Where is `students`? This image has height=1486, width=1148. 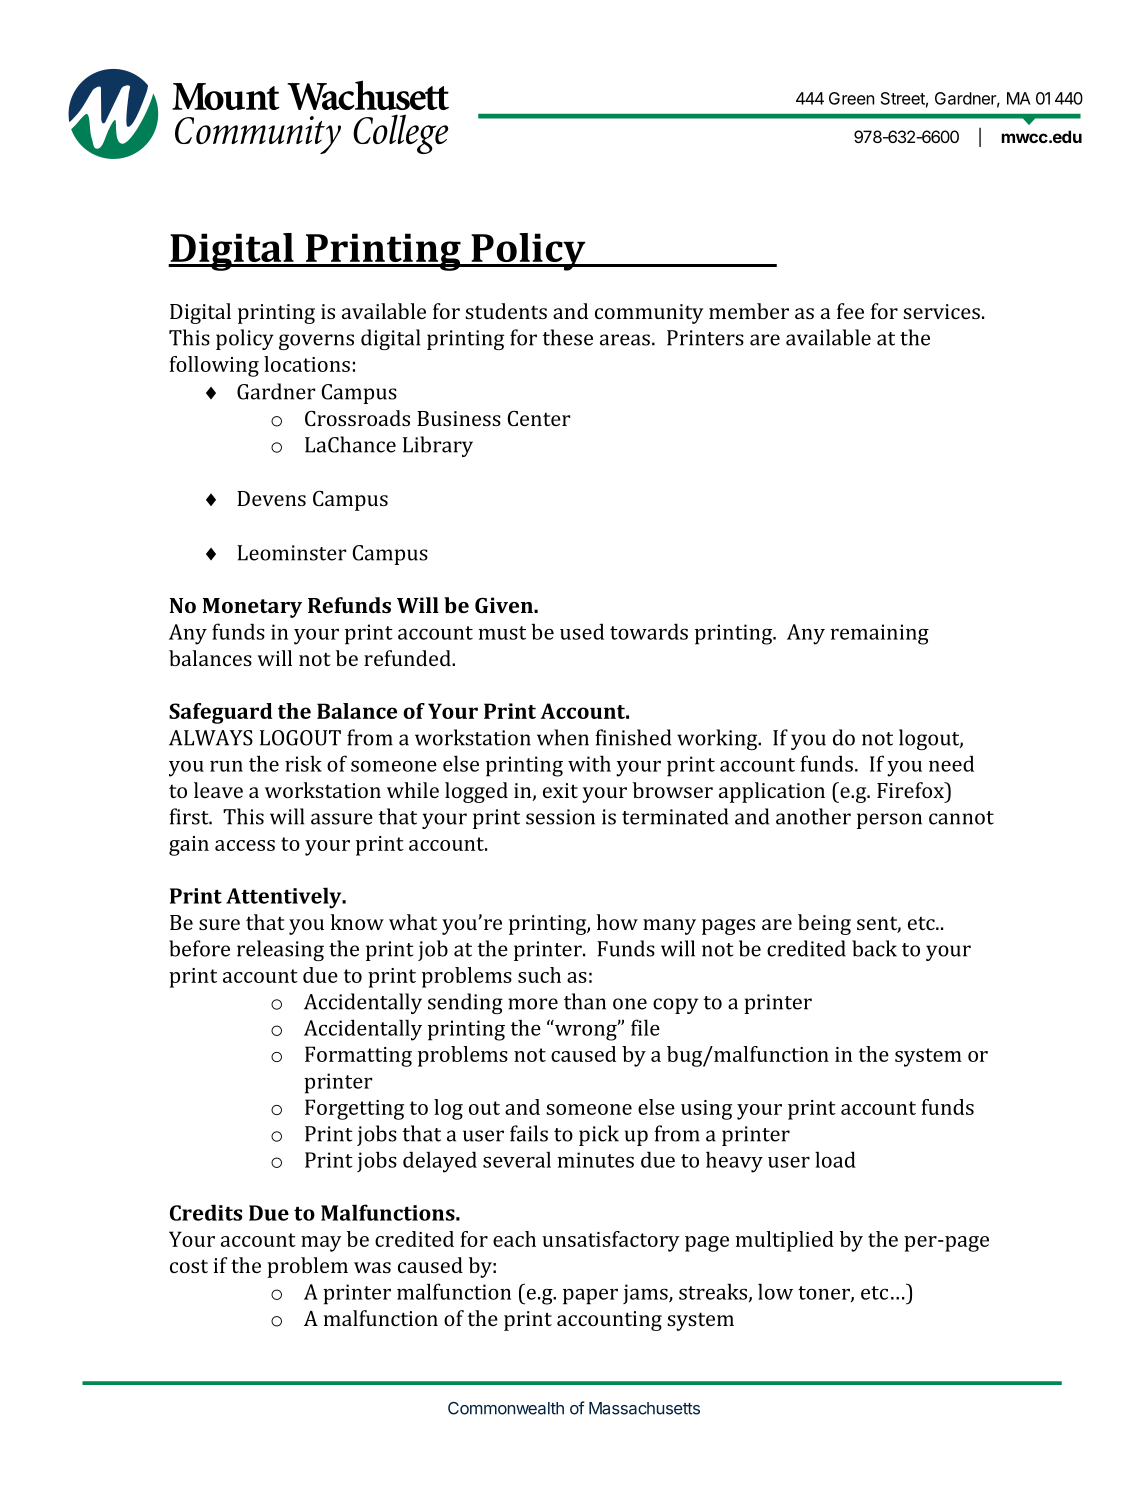 students is located at coordinates (506, 311).
